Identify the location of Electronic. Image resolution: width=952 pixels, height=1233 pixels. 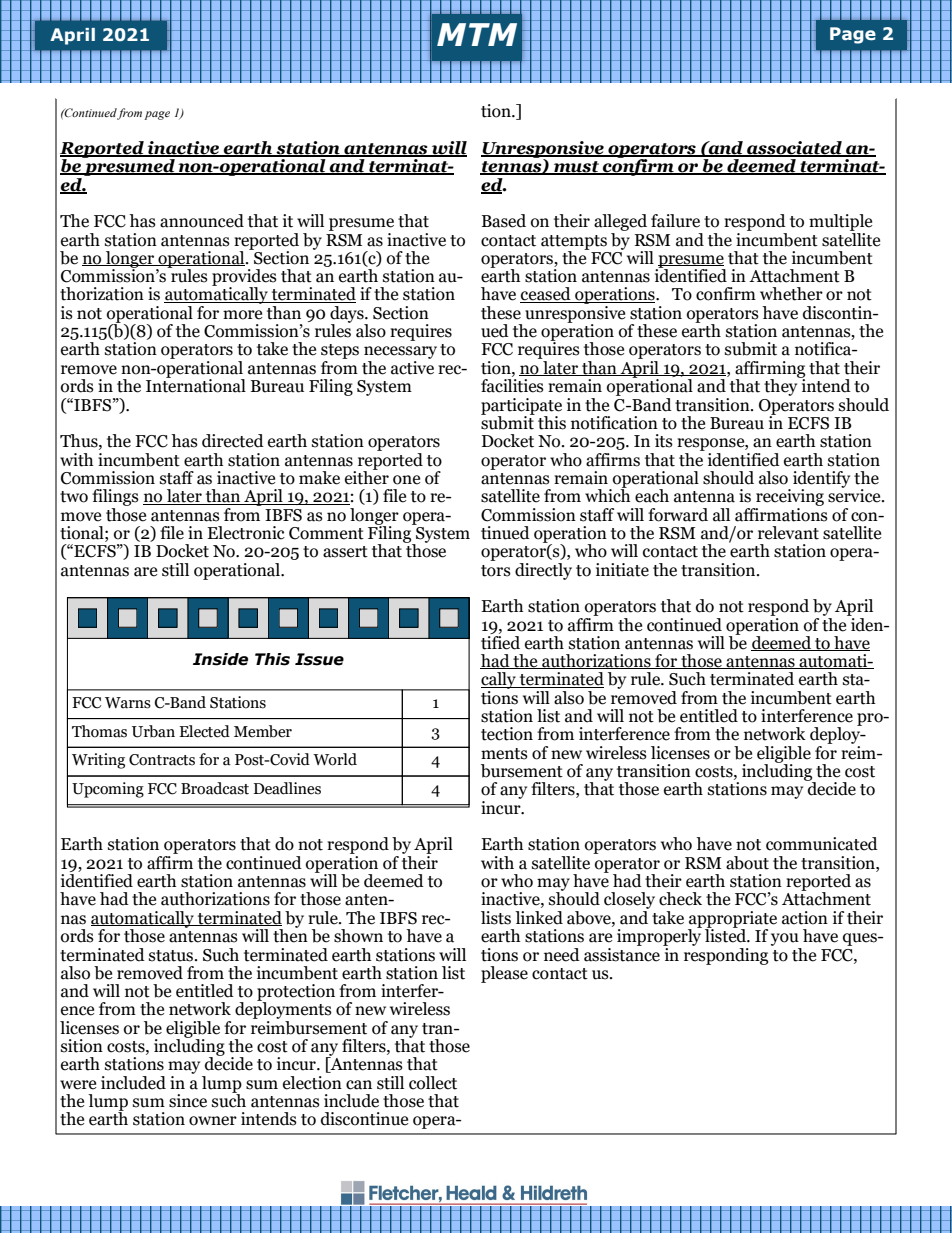
(246, 533).
